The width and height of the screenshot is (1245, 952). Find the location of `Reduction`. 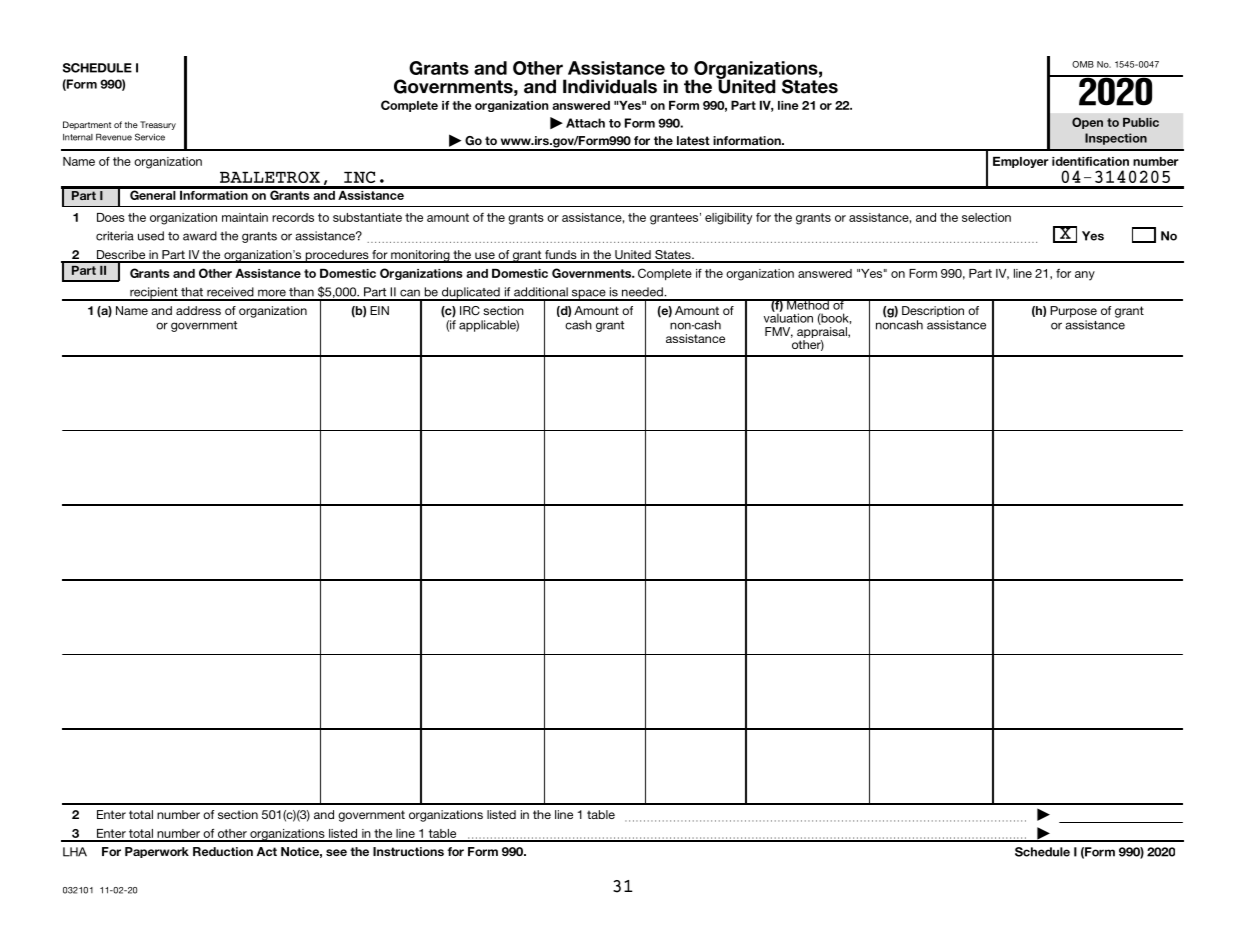

Reduction is located at coordinates (223, 851).
